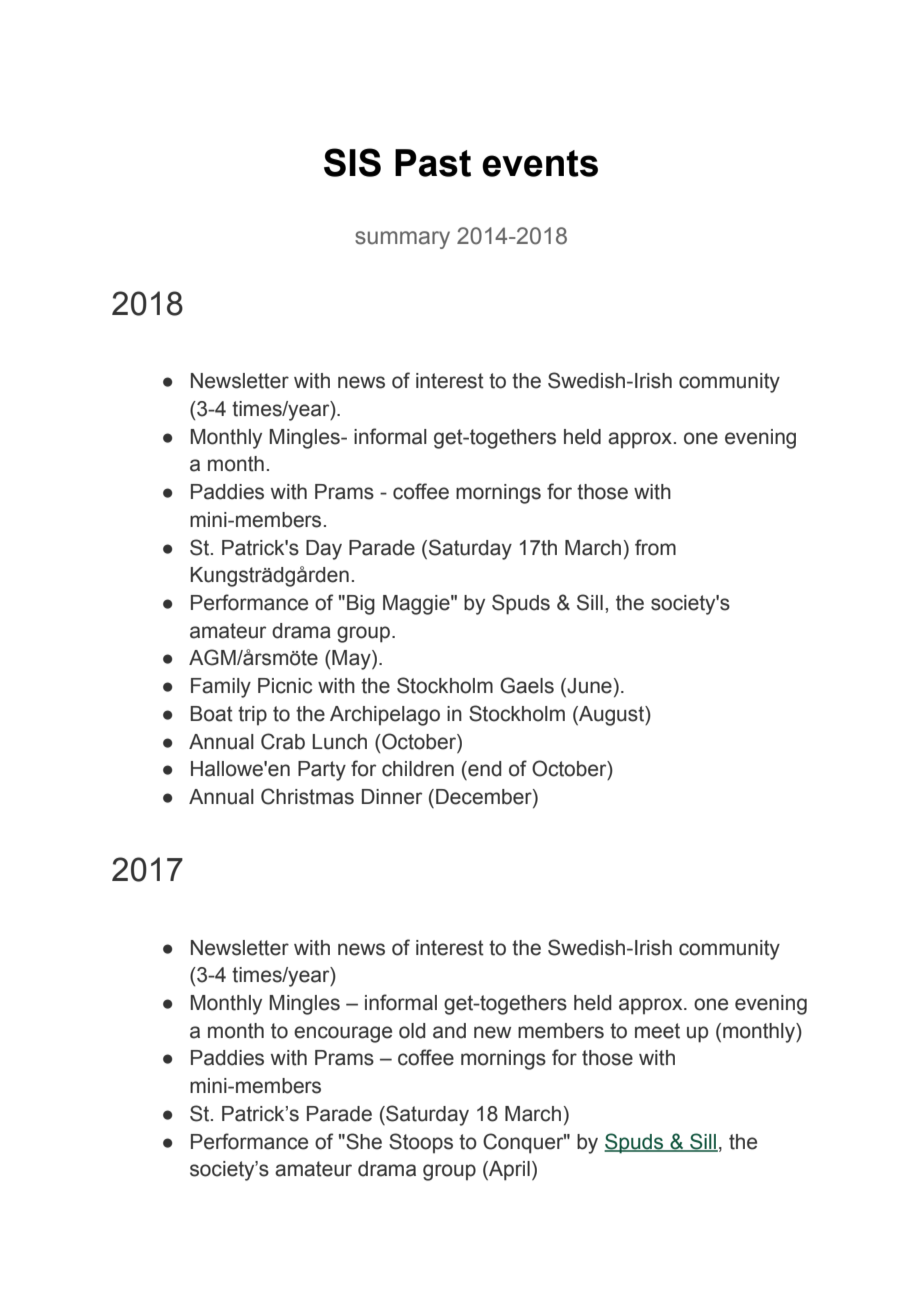 This document has width=924, height=1307. What do you see at coordinates (421, 1143) in the document?
I see `Stoops` at bounding box center [421, 1143].
